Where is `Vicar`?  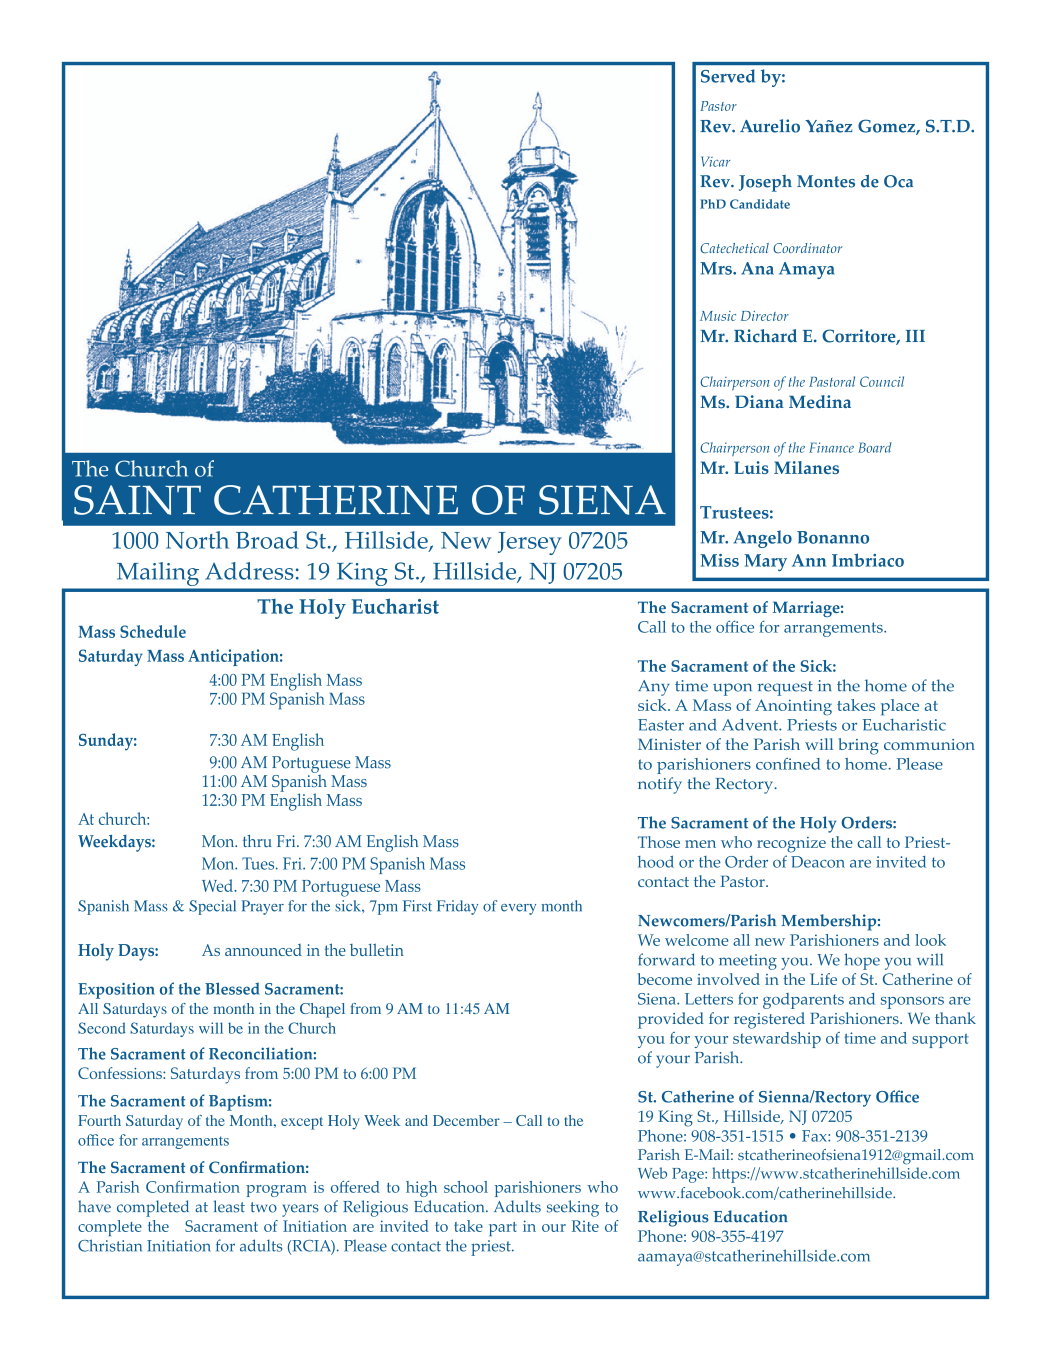 Vicar is located at coordinates (716, 161).
